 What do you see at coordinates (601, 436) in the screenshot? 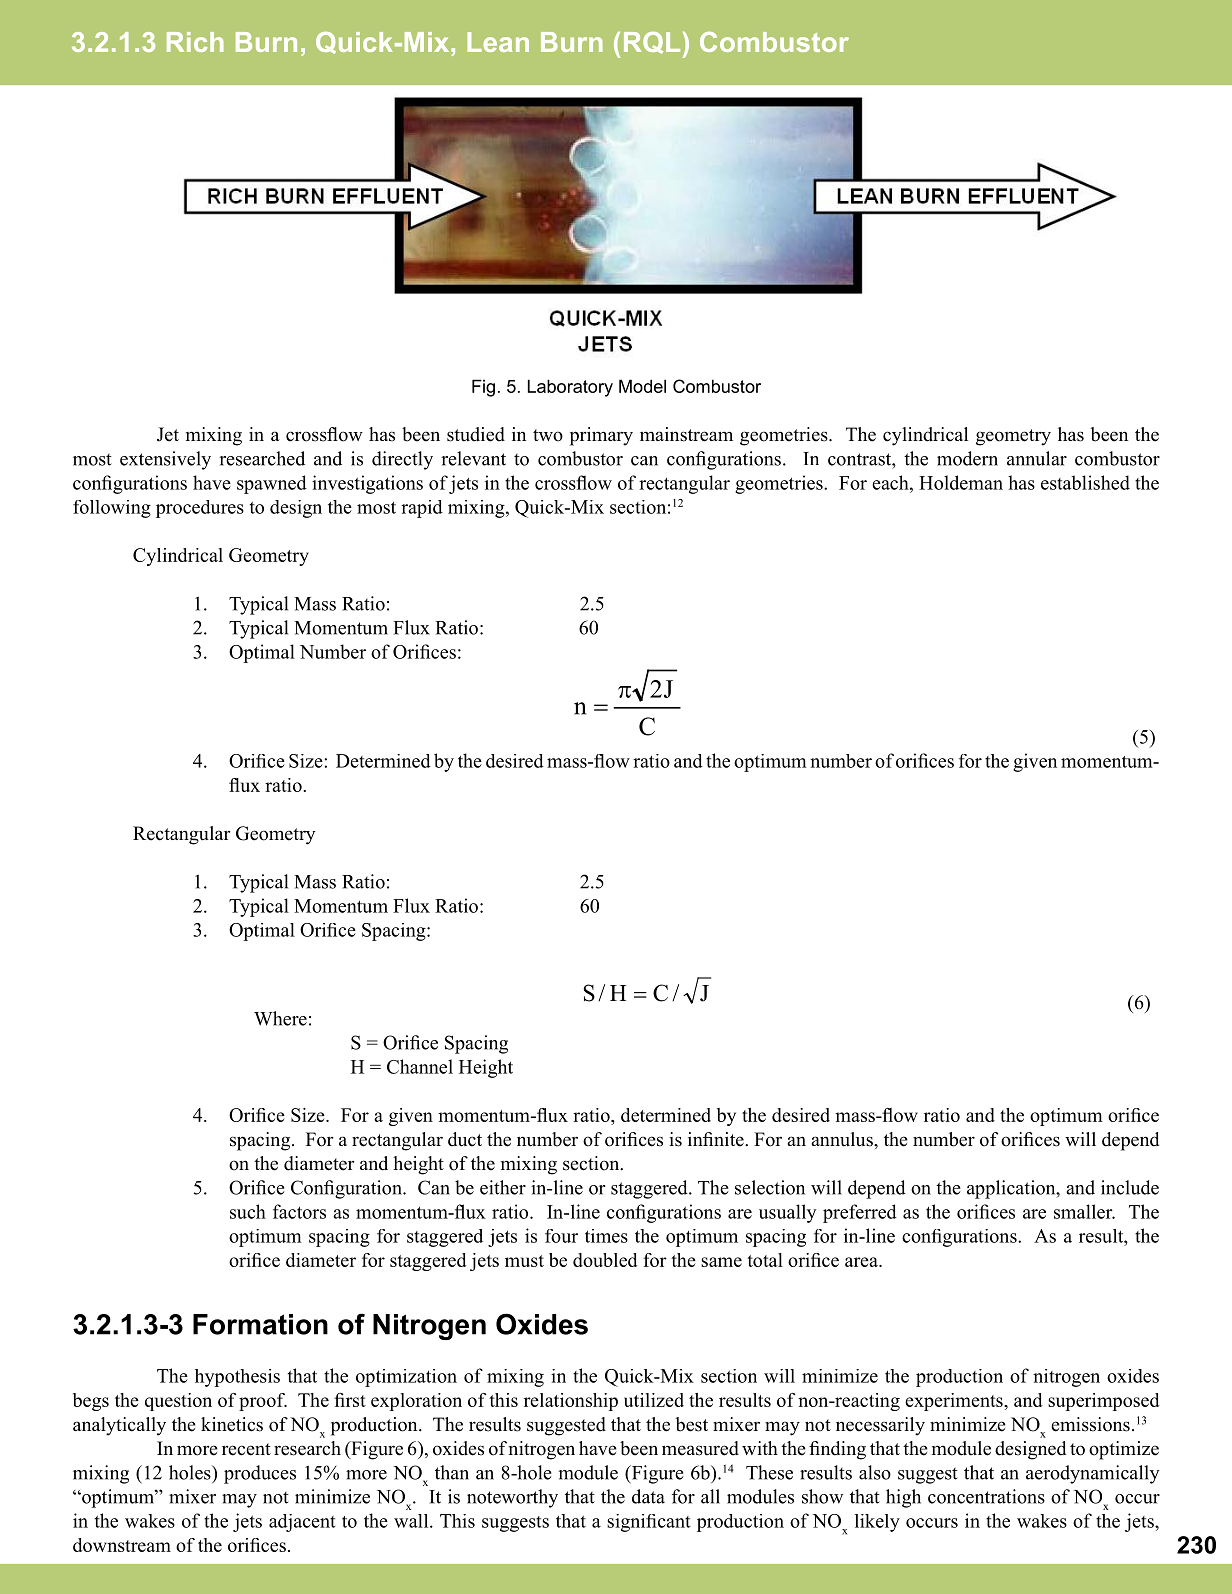
I see `primary` at bounding box center [601, 436].
